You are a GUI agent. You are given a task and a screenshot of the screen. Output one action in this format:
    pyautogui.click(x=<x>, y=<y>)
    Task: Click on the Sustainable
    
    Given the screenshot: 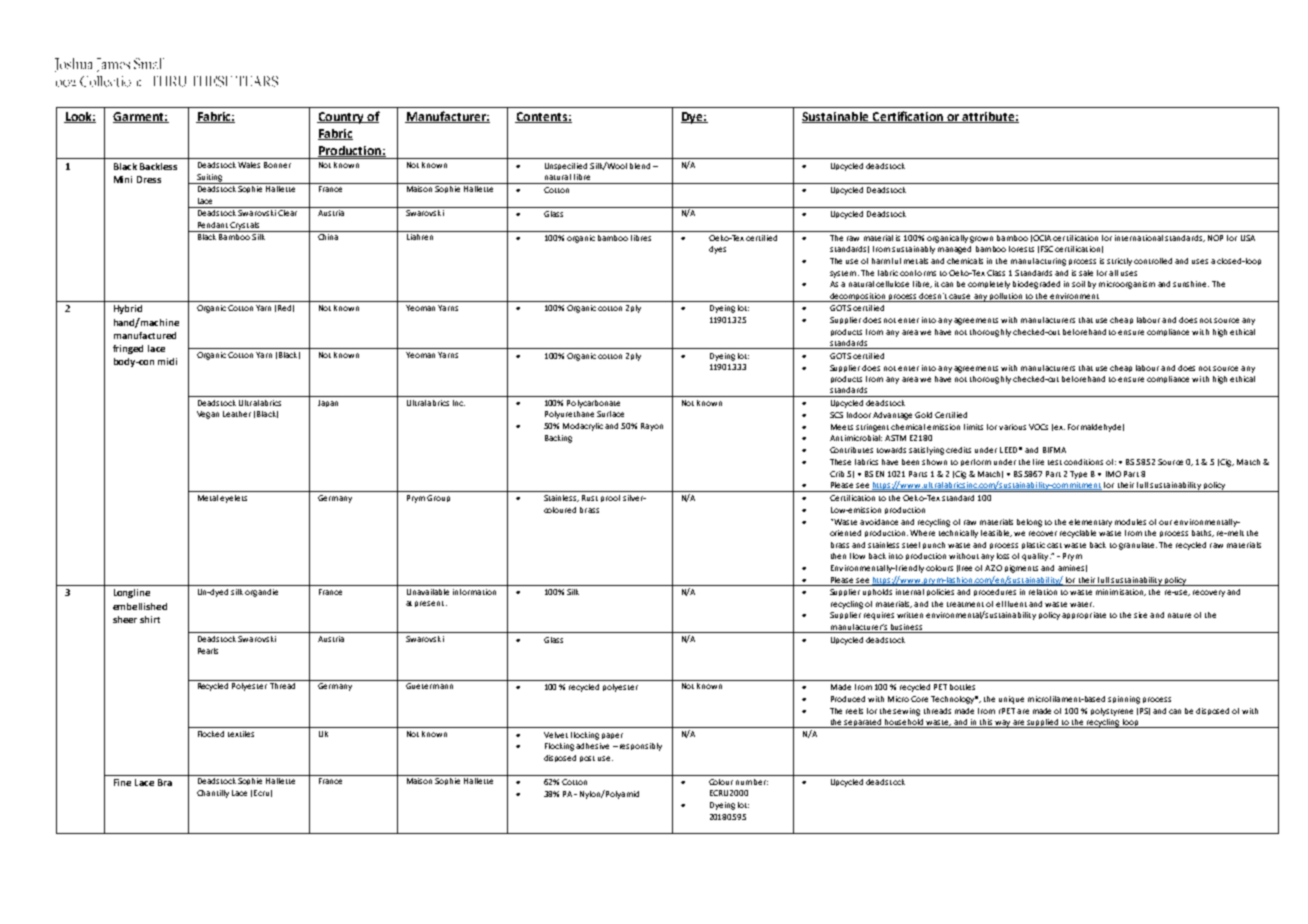 What is the action you would take?
    pyautogui.click(x=836, y=117)
